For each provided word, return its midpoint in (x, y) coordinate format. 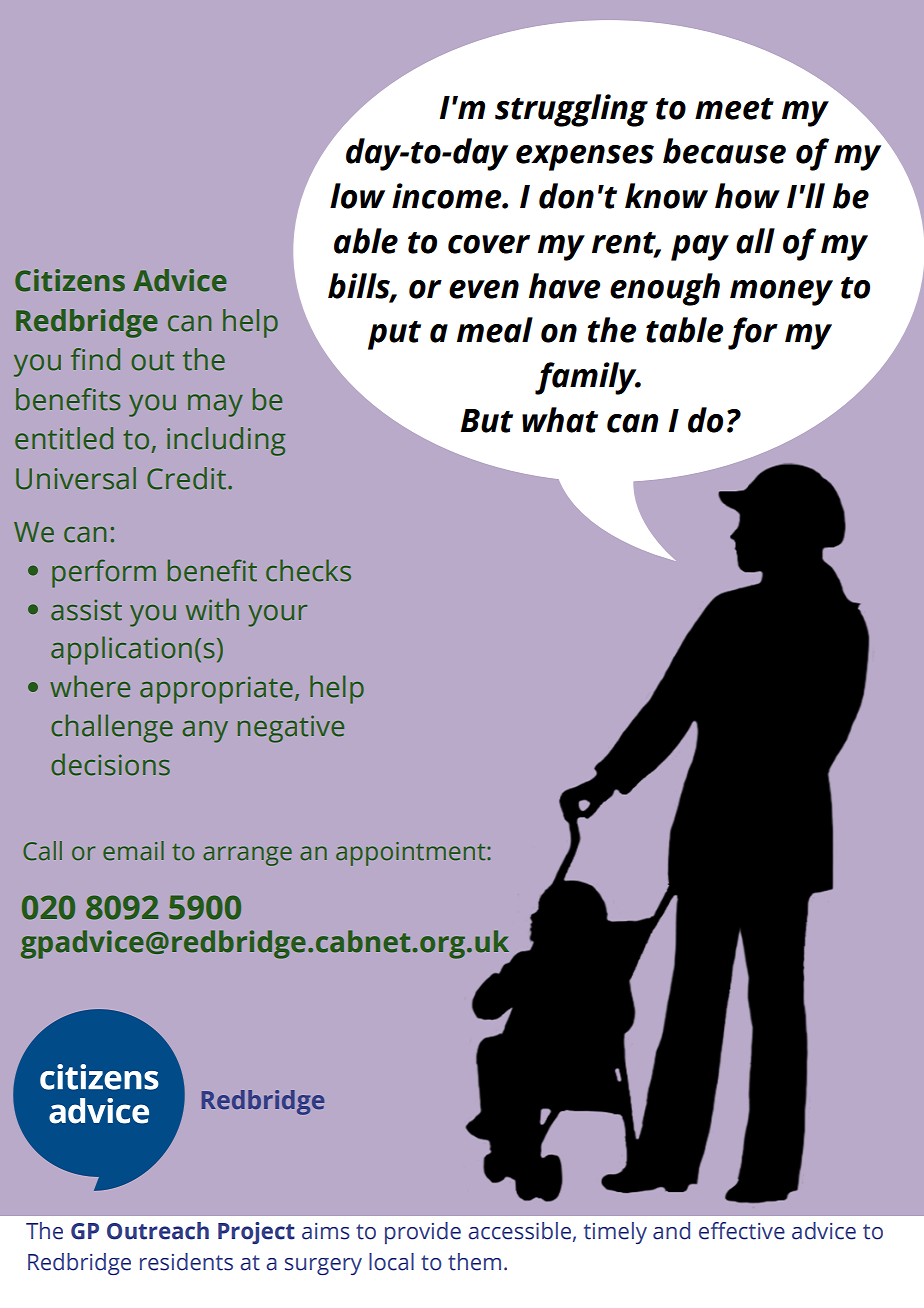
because (724, 151)
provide (423, 1233)
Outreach (158, 1231)
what (560, 420)
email (133, 851)
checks (308, 570)
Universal (76, 478)
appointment (412, 854)
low (357, 196)
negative (291, 729)
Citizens (70, 280)
